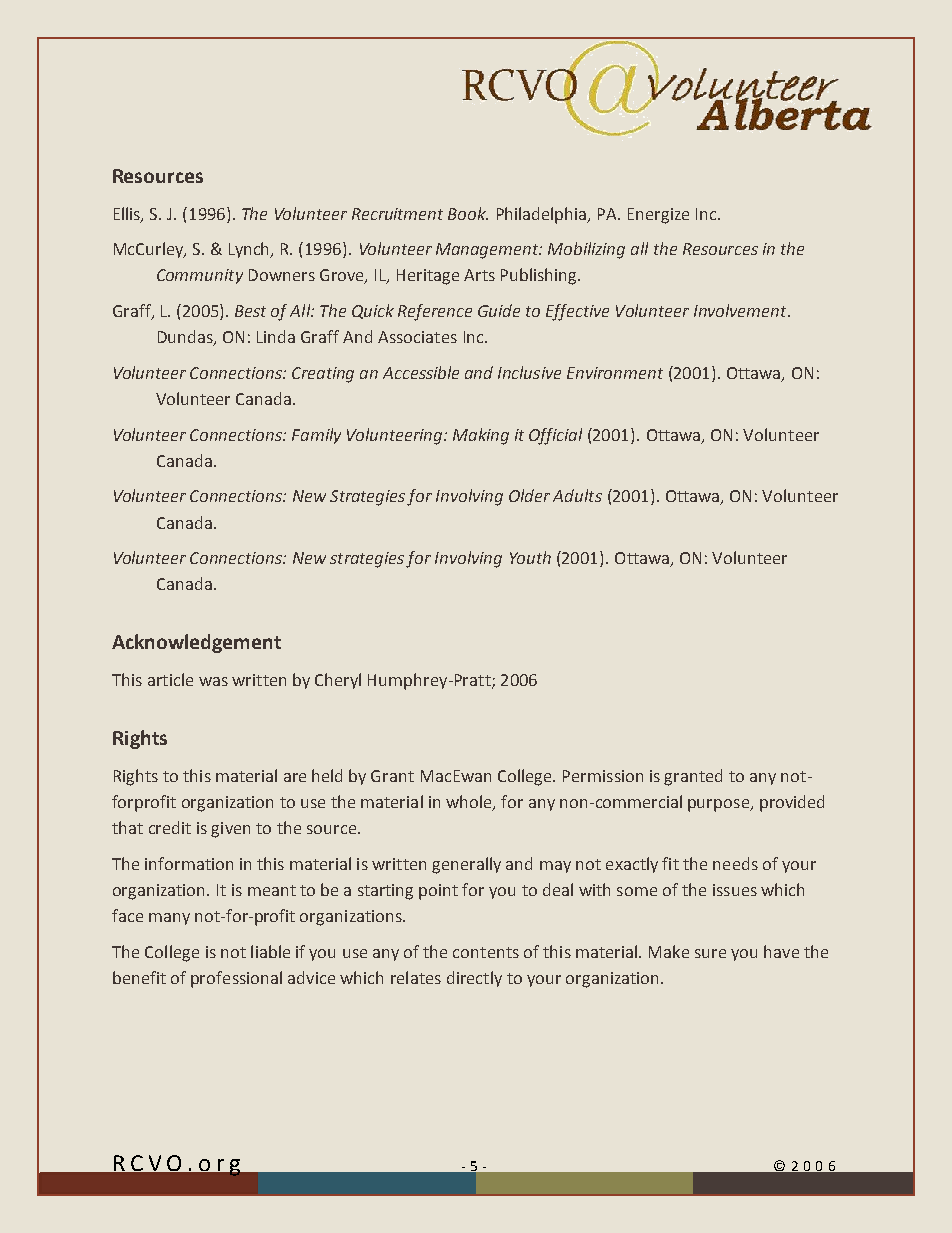  What do you see at coordinates (486, 952) in the image?
I see `contents` at bounding box center [486, 952].
